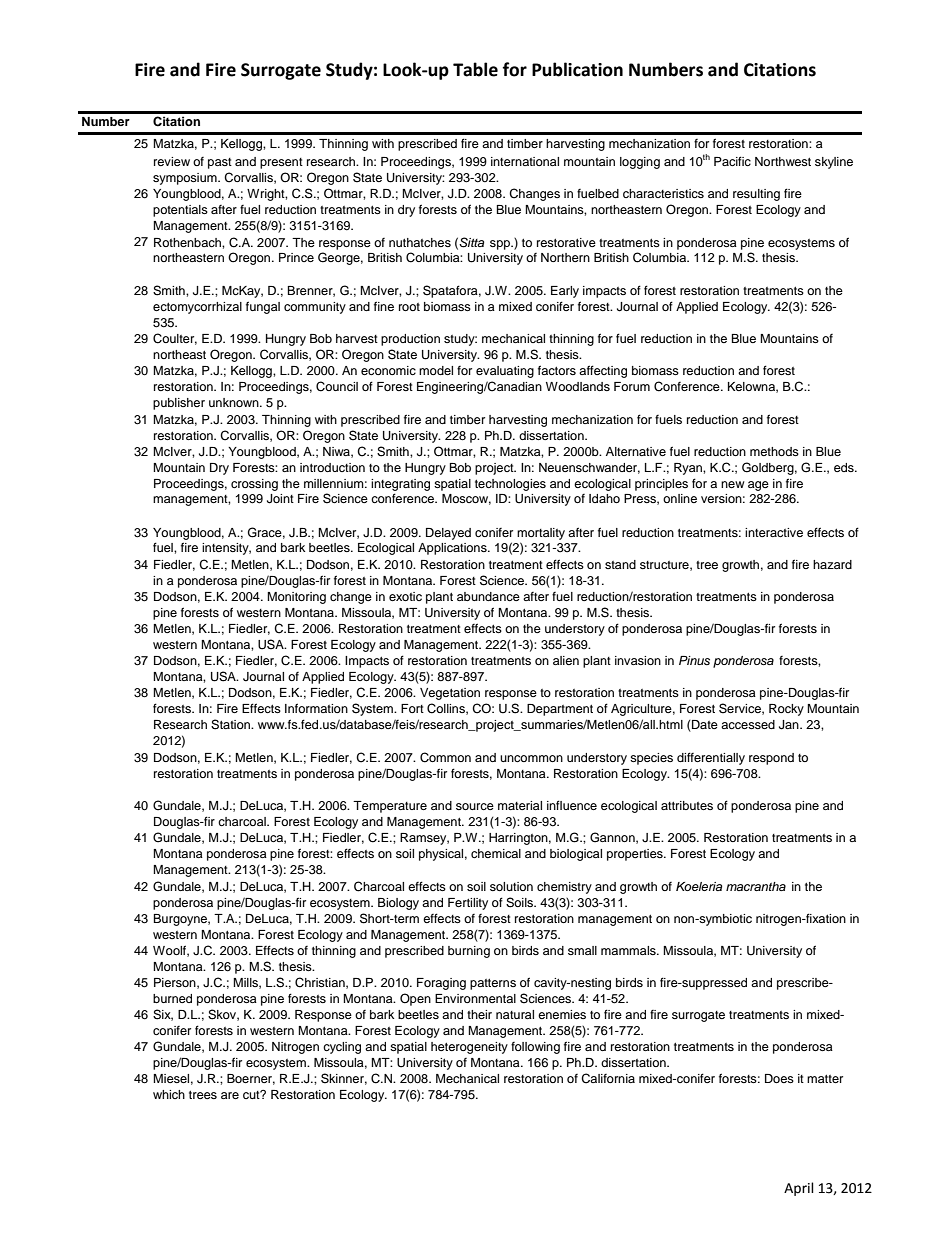 This document has width=952, height=1233. I want to click on past, so click(220, 163).
